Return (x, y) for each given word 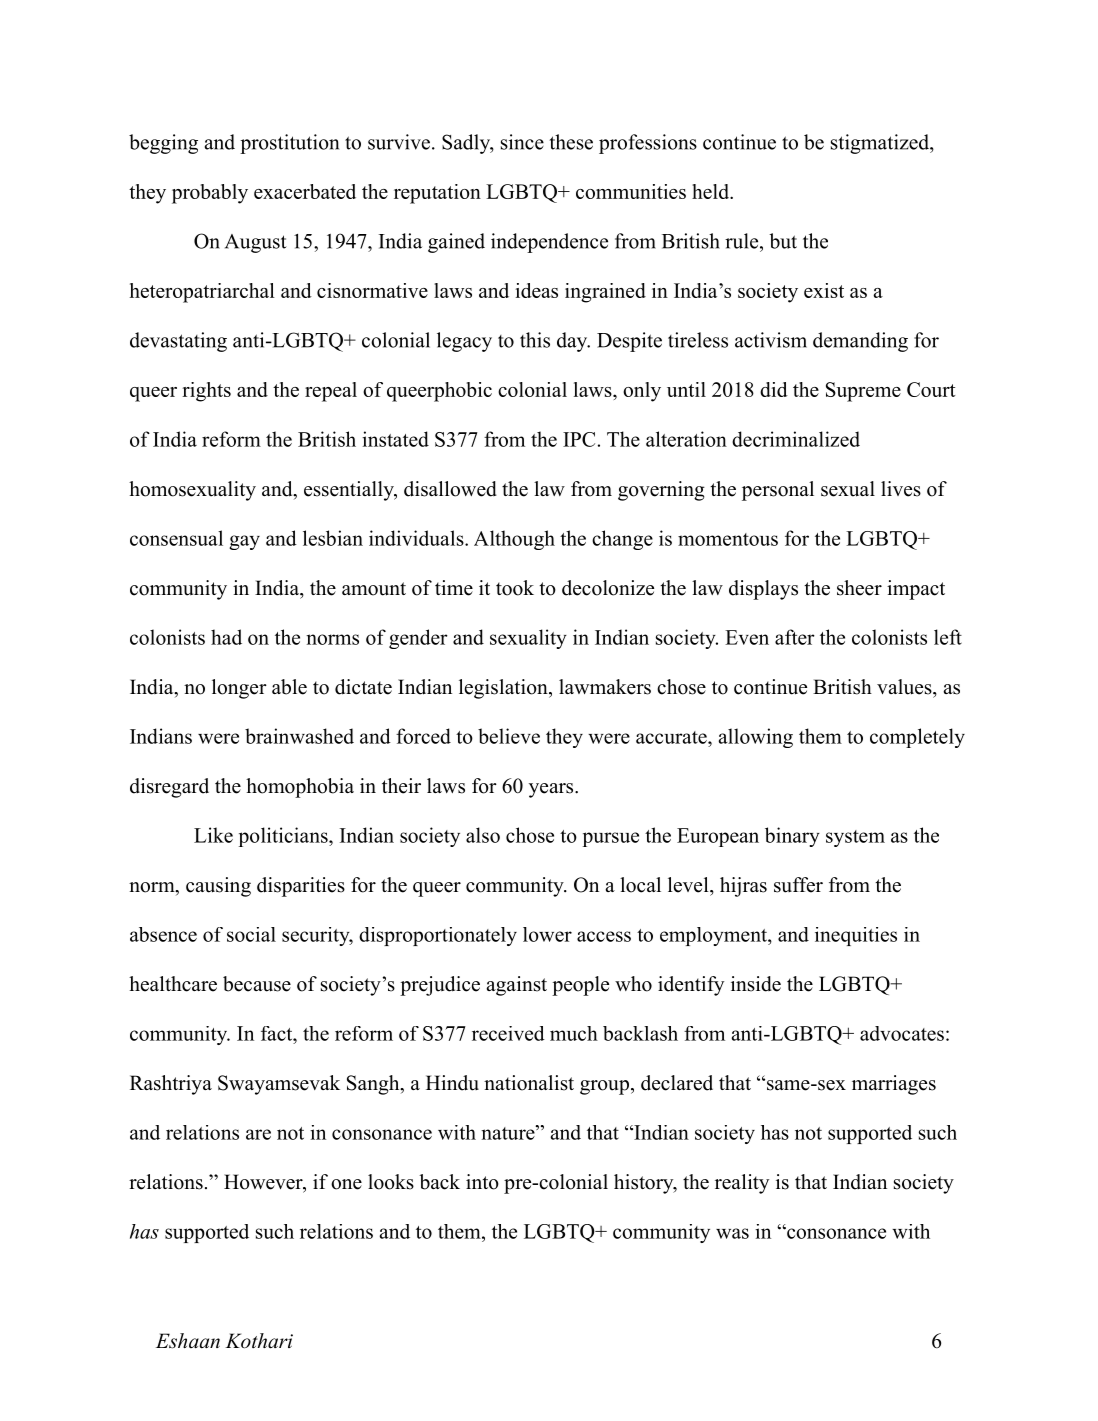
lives (901, 489)
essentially (350, 491)
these (571, 142)
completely (917, 738)
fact (278, 1033)
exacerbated (305, 191)
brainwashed (299, 736)
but (783, 241)
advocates (902, 1033)
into (482, 1182)
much (574, 1033)
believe (509, 736)
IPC (579, 439)
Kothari (259, 1341)
